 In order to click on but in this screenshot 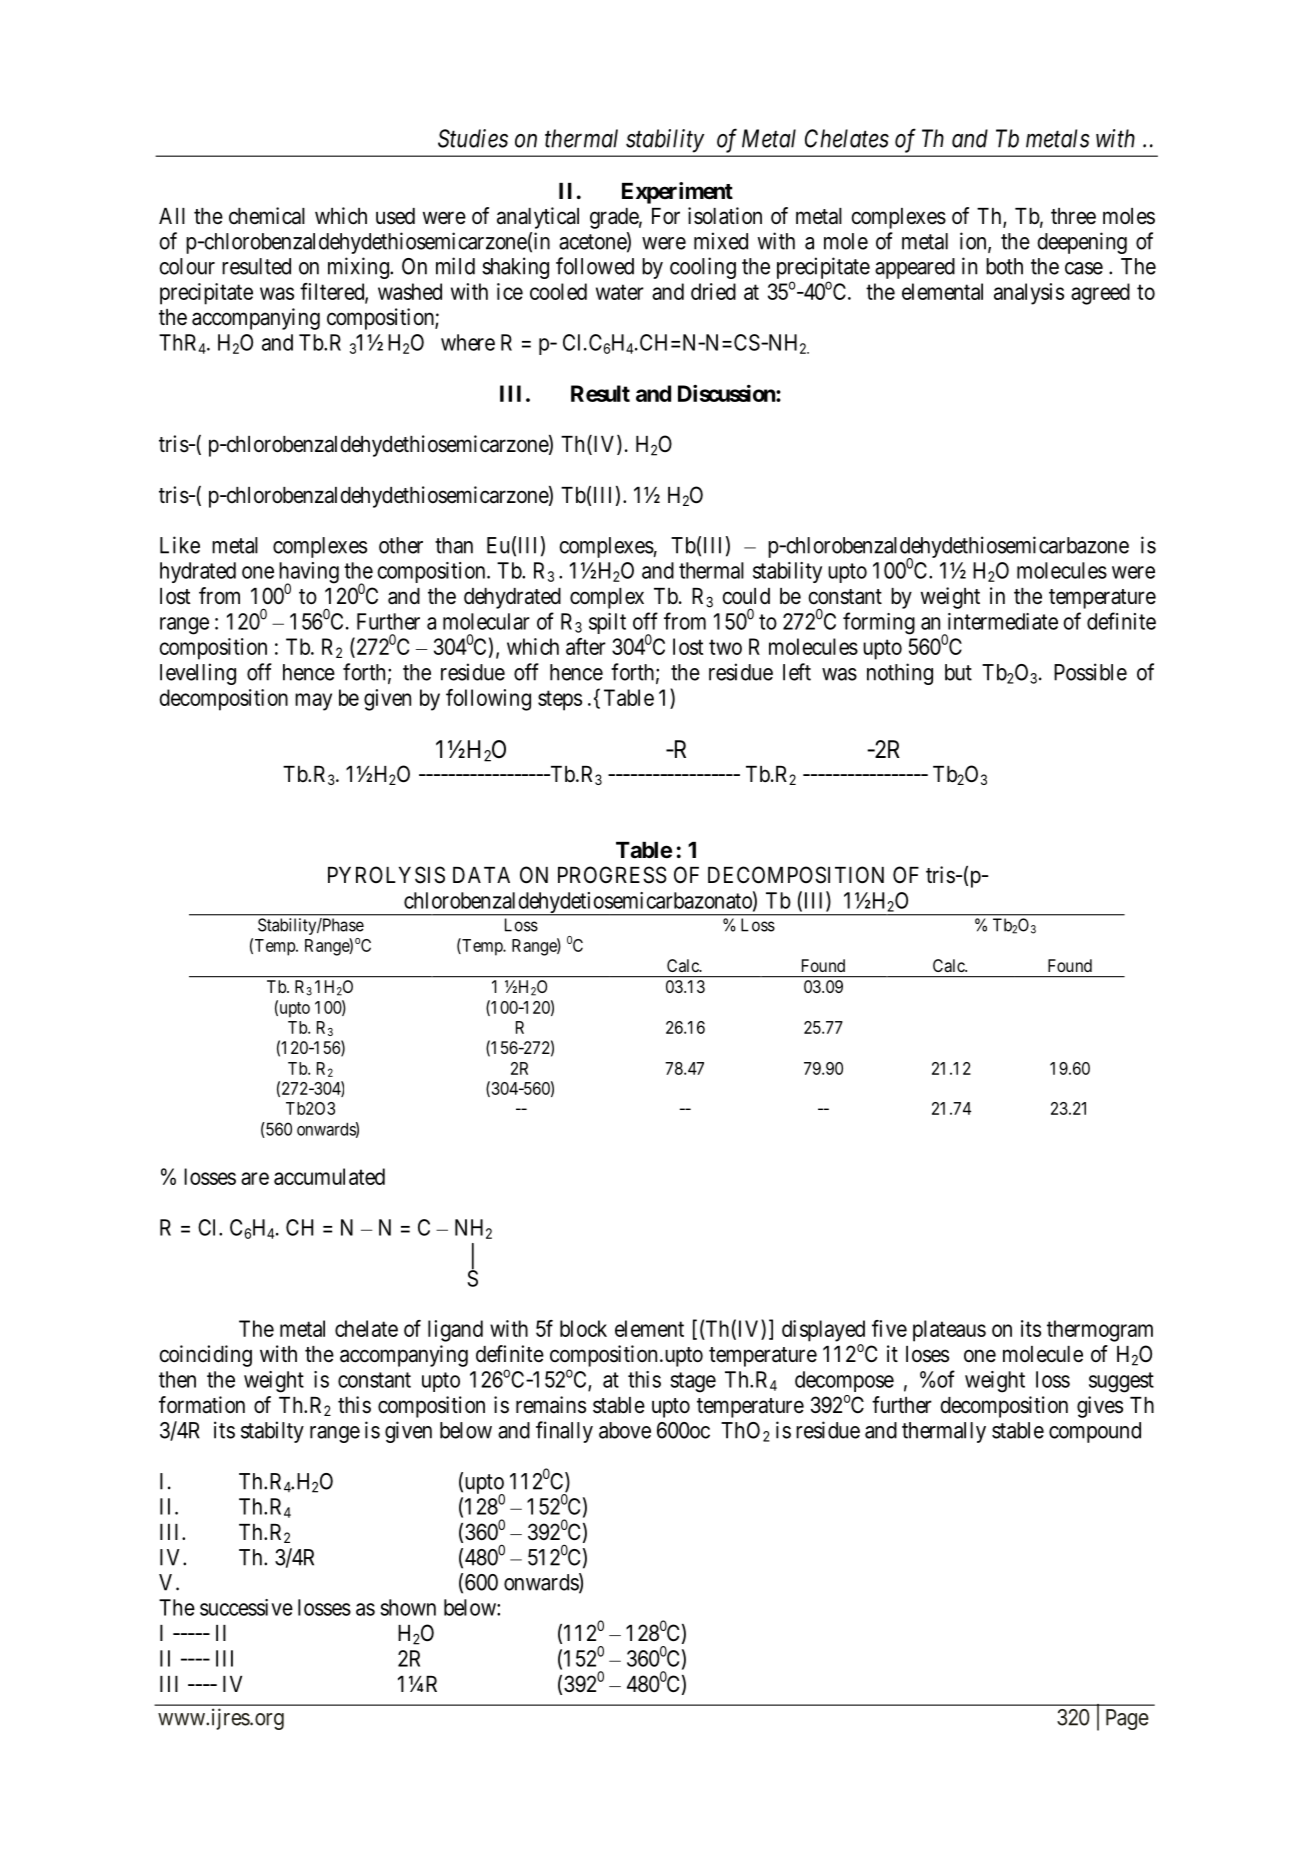, I will do `click(958, 672)`.
